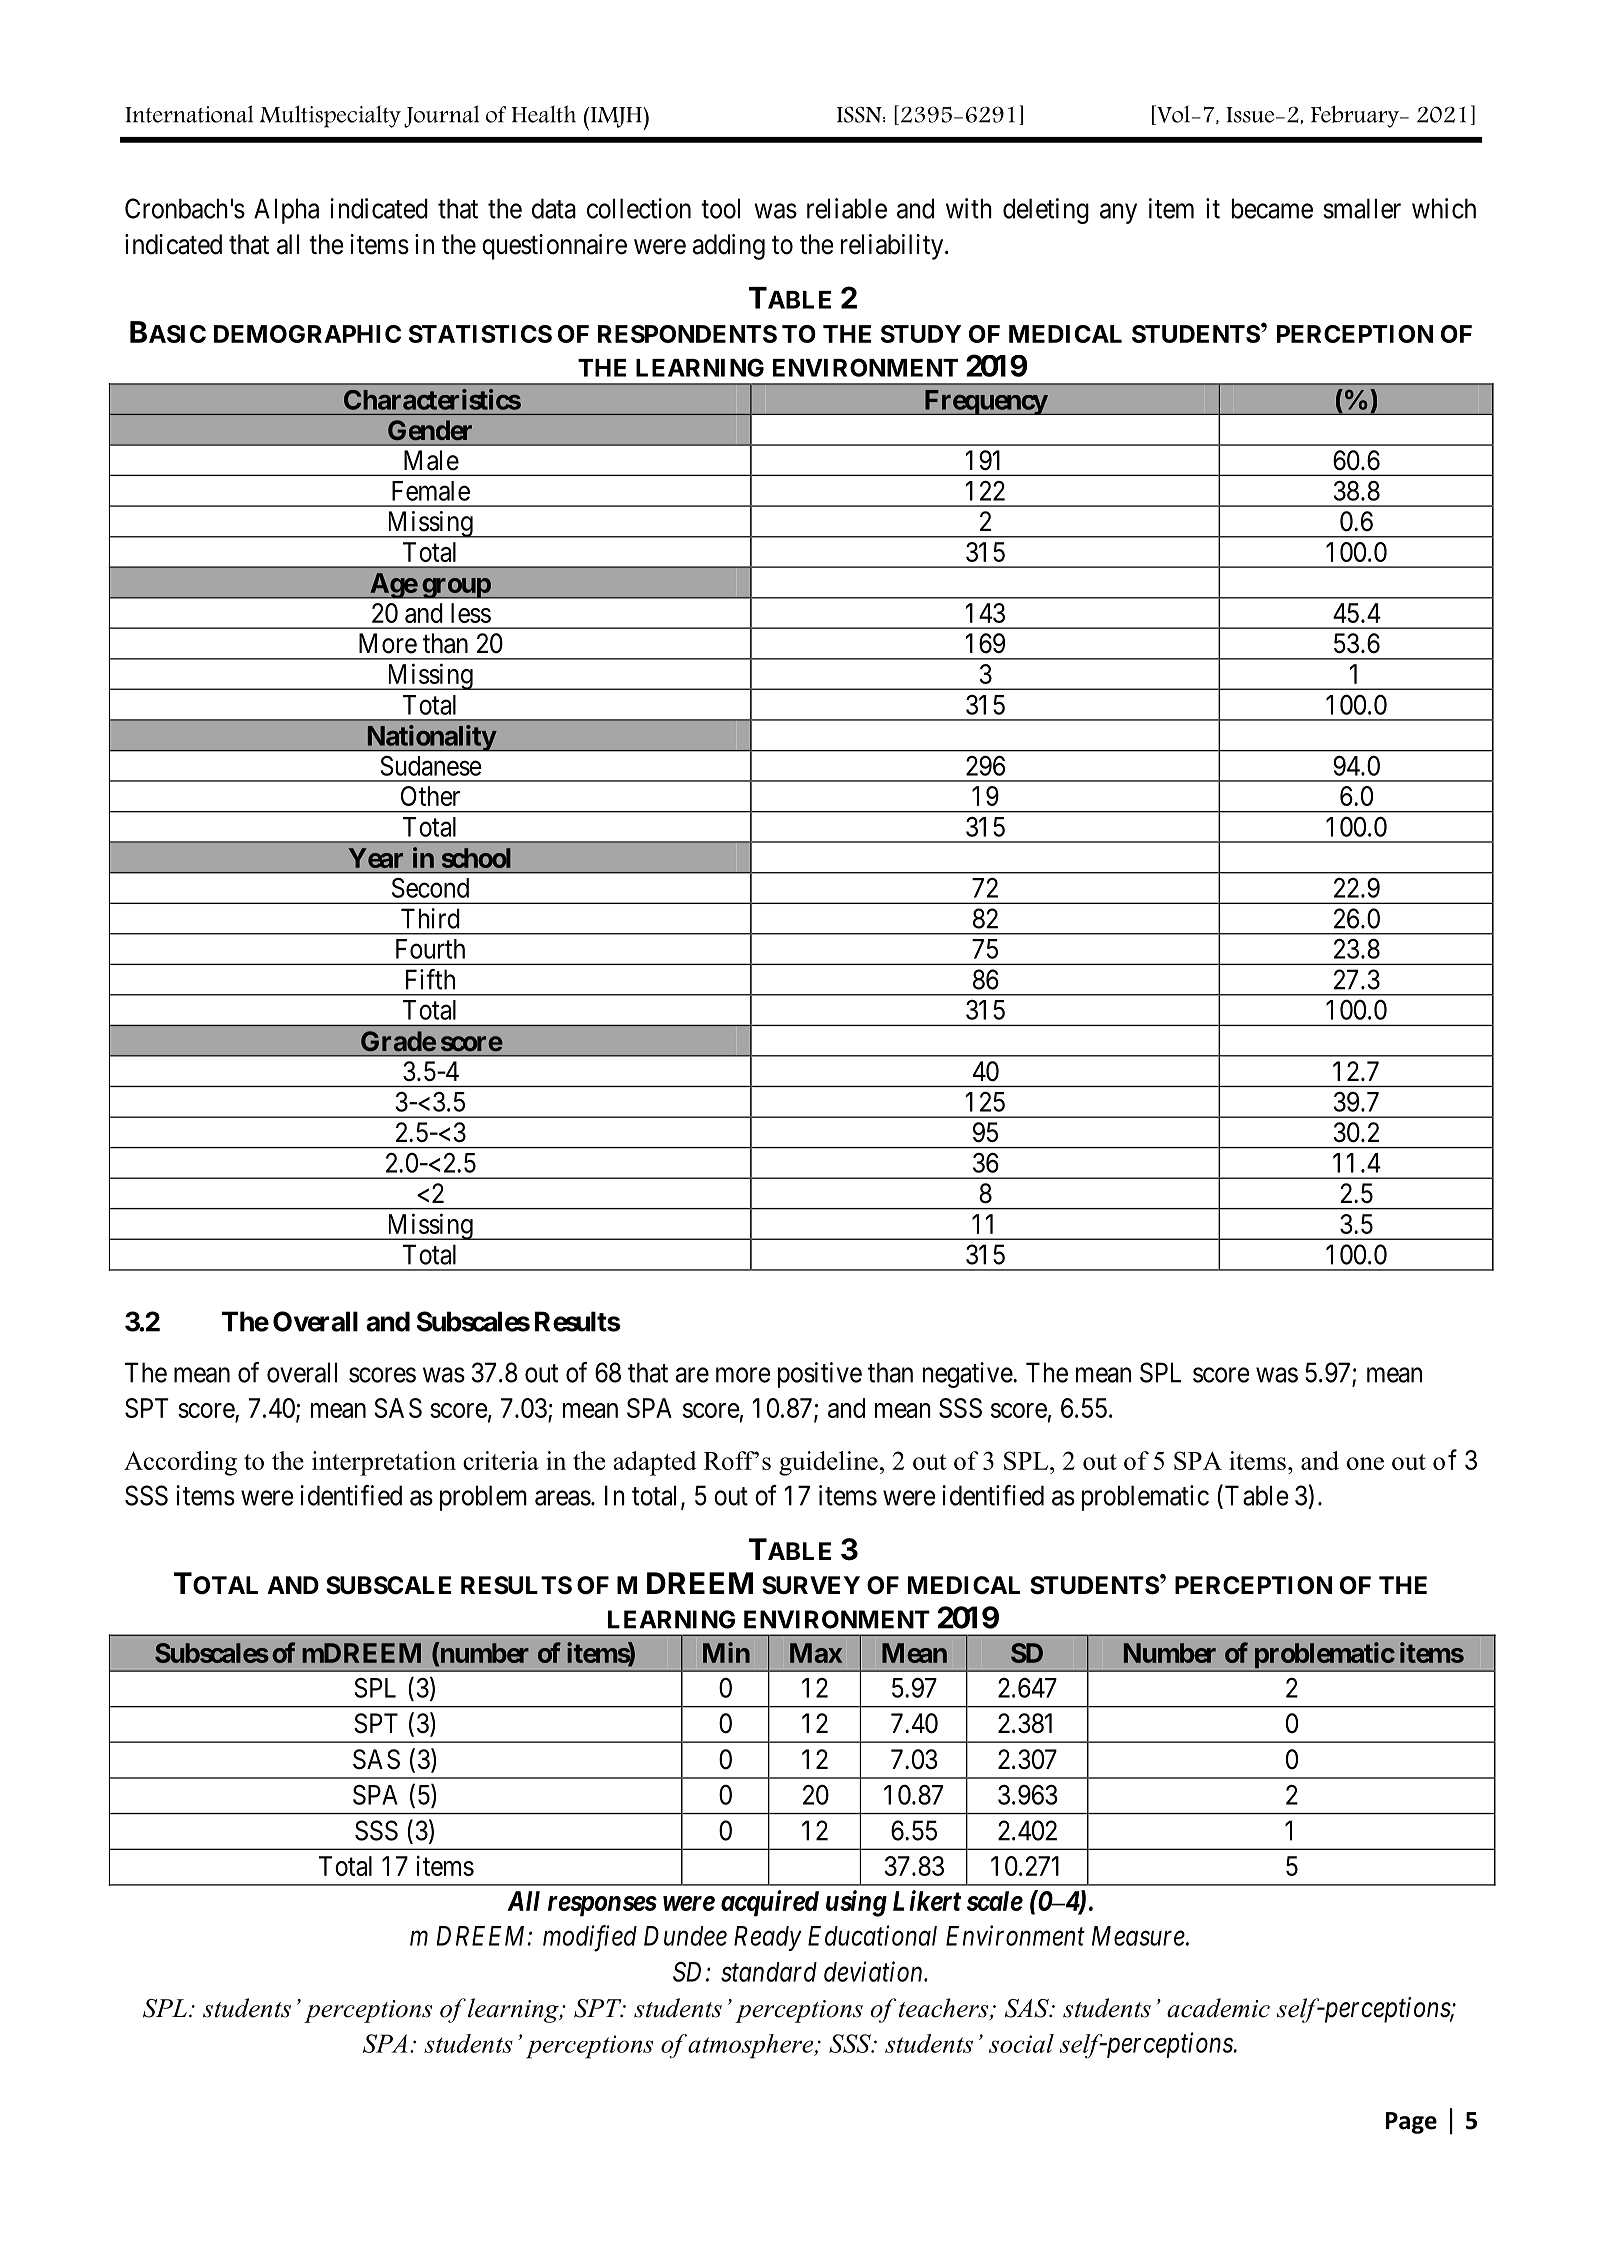 This document has height=2266, width=1602. I want to click on STUDY, so click(921, 334).
